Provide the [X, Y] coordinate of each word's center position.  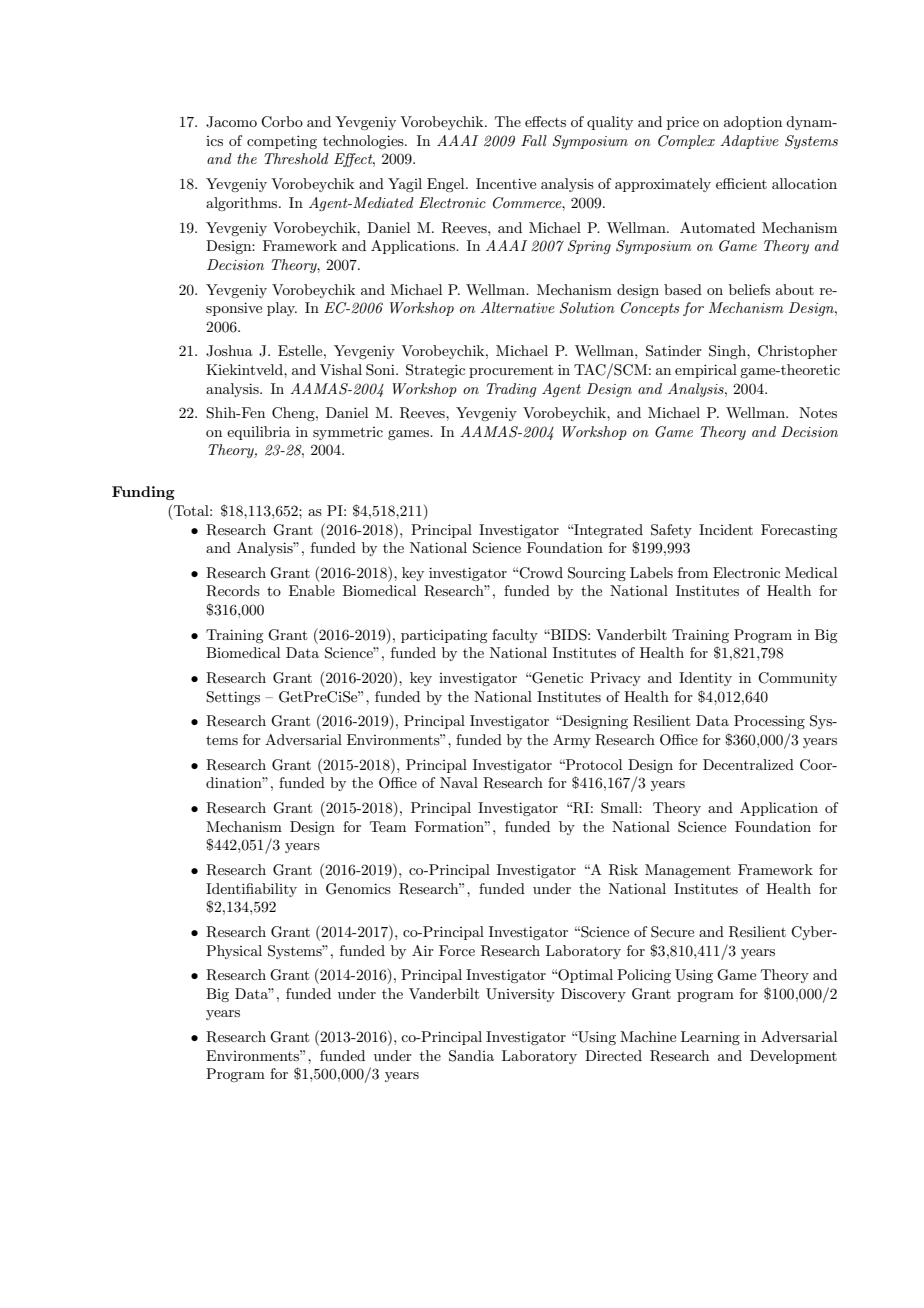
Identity [705, 679]
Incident [726, 529]
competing [282, 142]
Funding [143, 493]
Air [423, 950]
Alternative [517, 307]
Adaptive [749, 142]
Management [688, 871]
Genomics [358, 889]
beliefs [749, 289]
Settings [233, 698]
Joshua [229, 351]
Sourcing [597, 574]
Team [388, 826]
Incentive [506, 183]
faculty [515, 636]
